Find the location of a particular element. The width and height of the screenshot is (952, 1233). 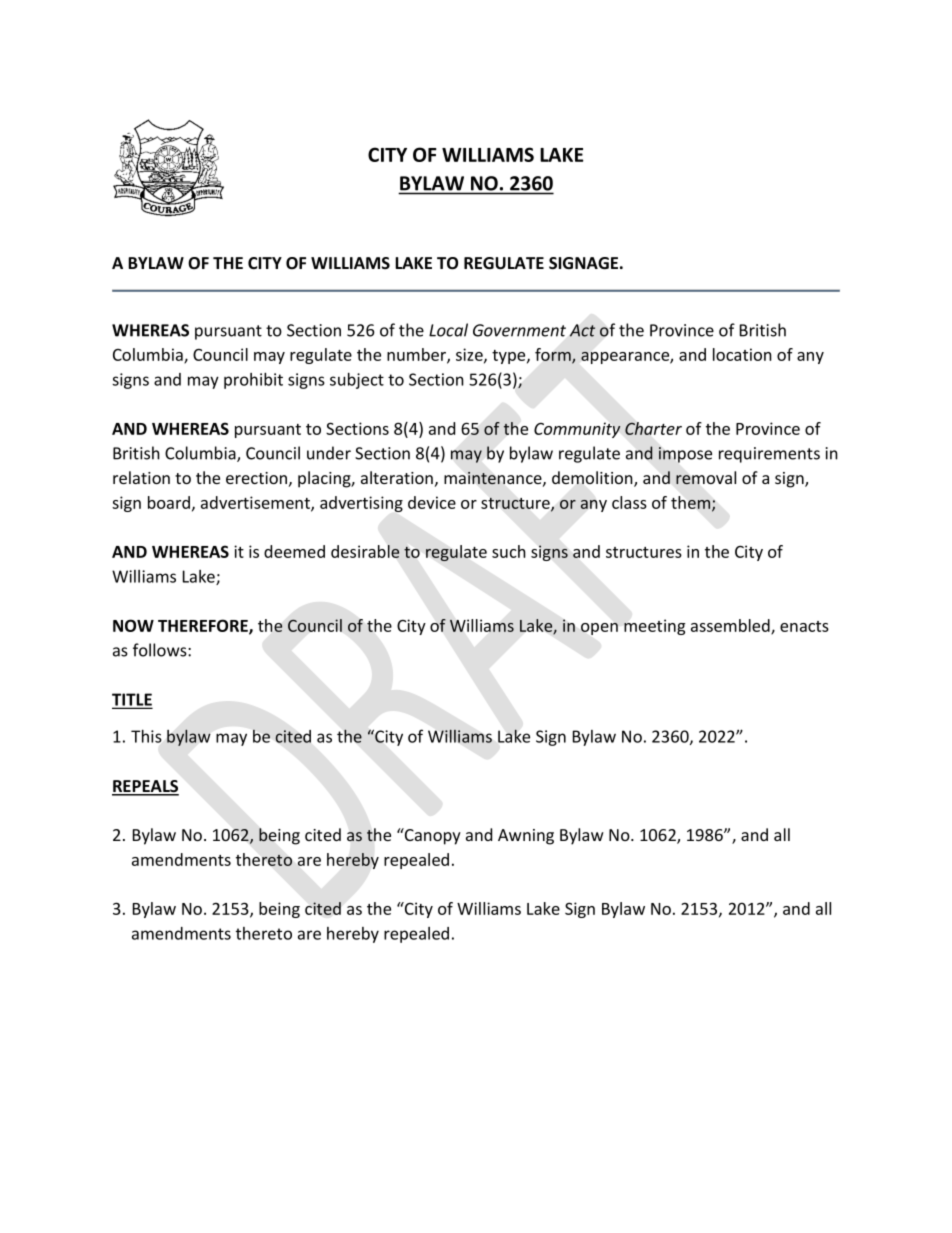

location is located at coordinates (742, 354).
